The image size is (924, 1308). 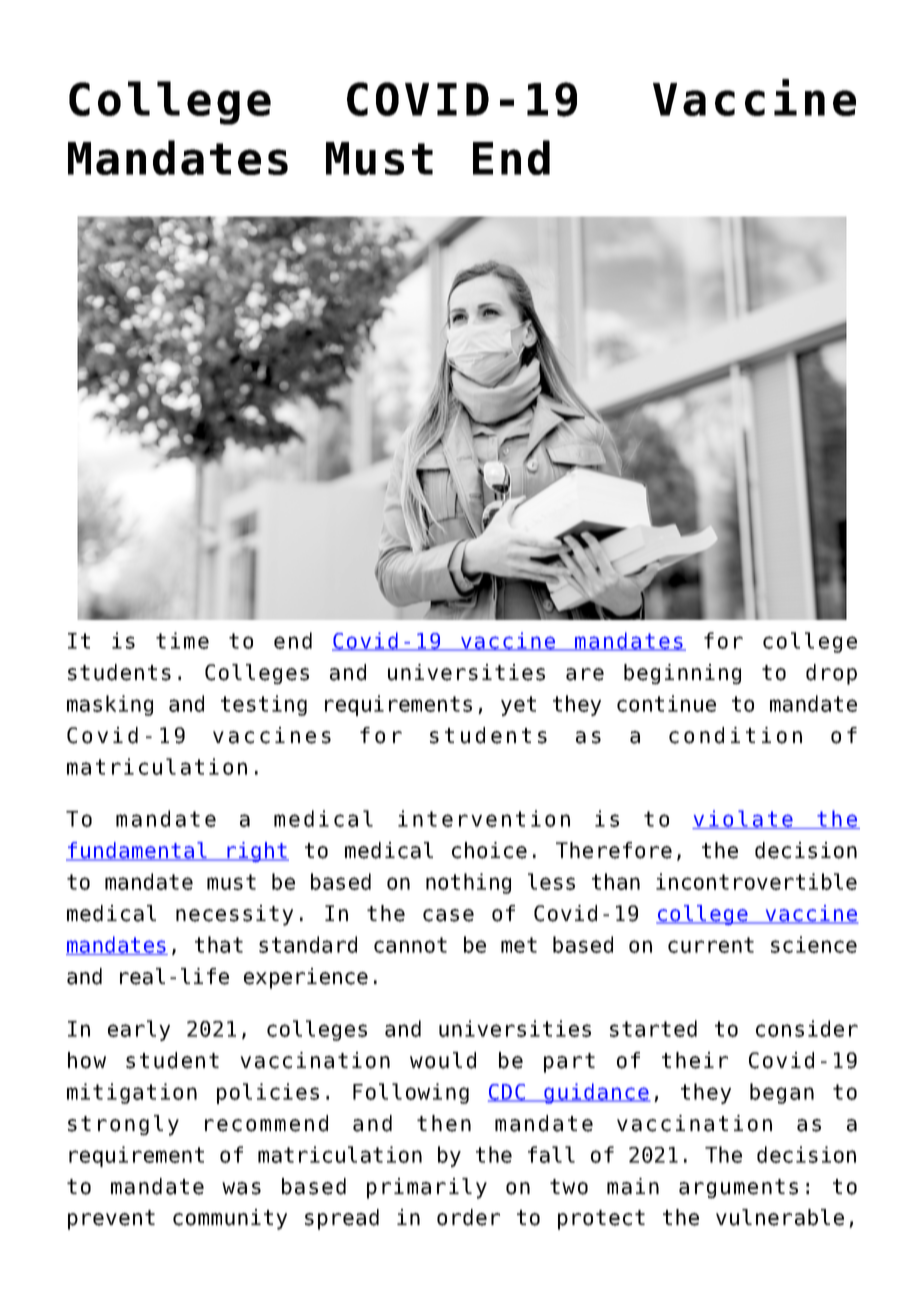 I want to click on time, so click(x=182, y=640).
